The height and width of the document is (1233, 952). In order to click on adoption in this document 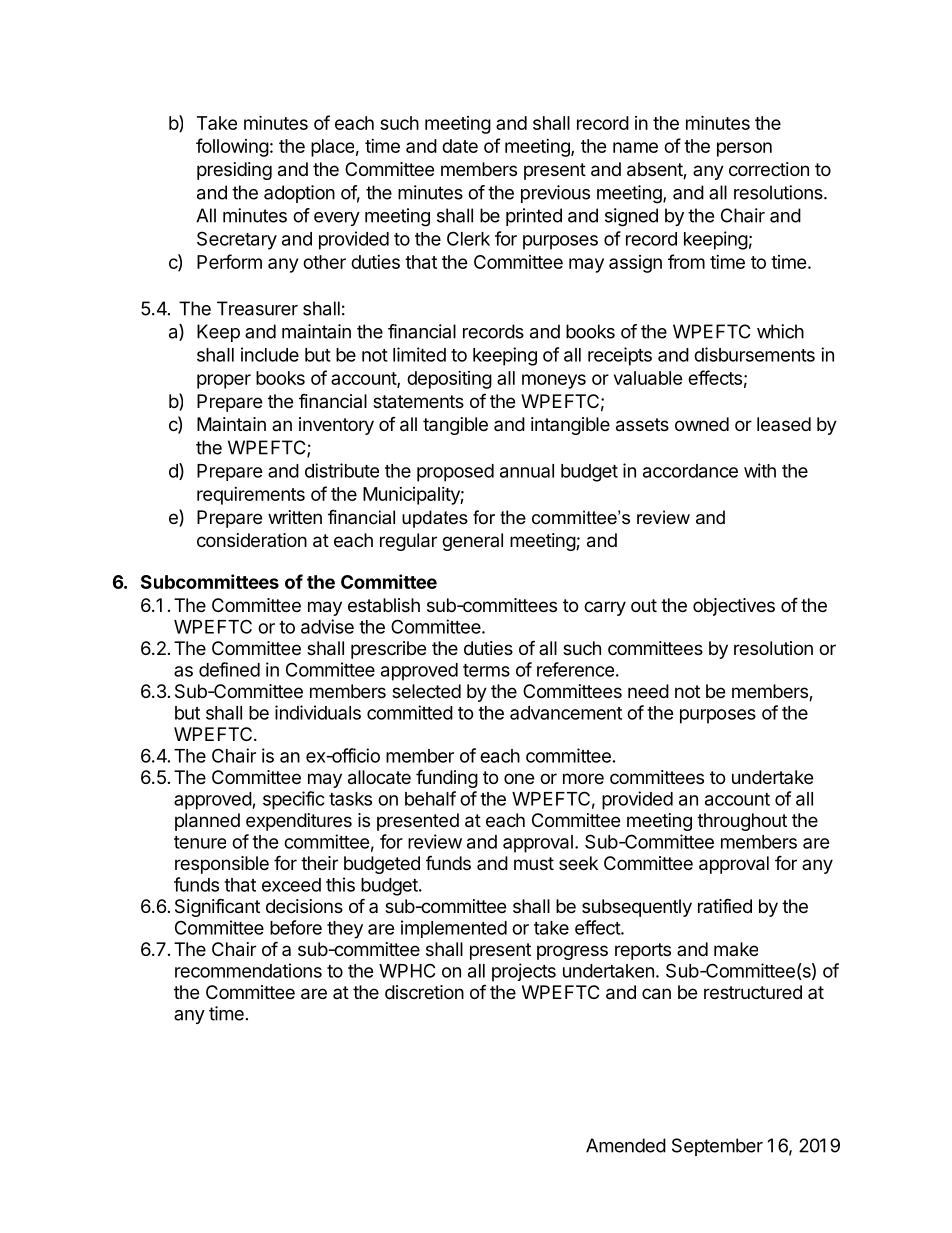, I will do `click(299, 194)`.
